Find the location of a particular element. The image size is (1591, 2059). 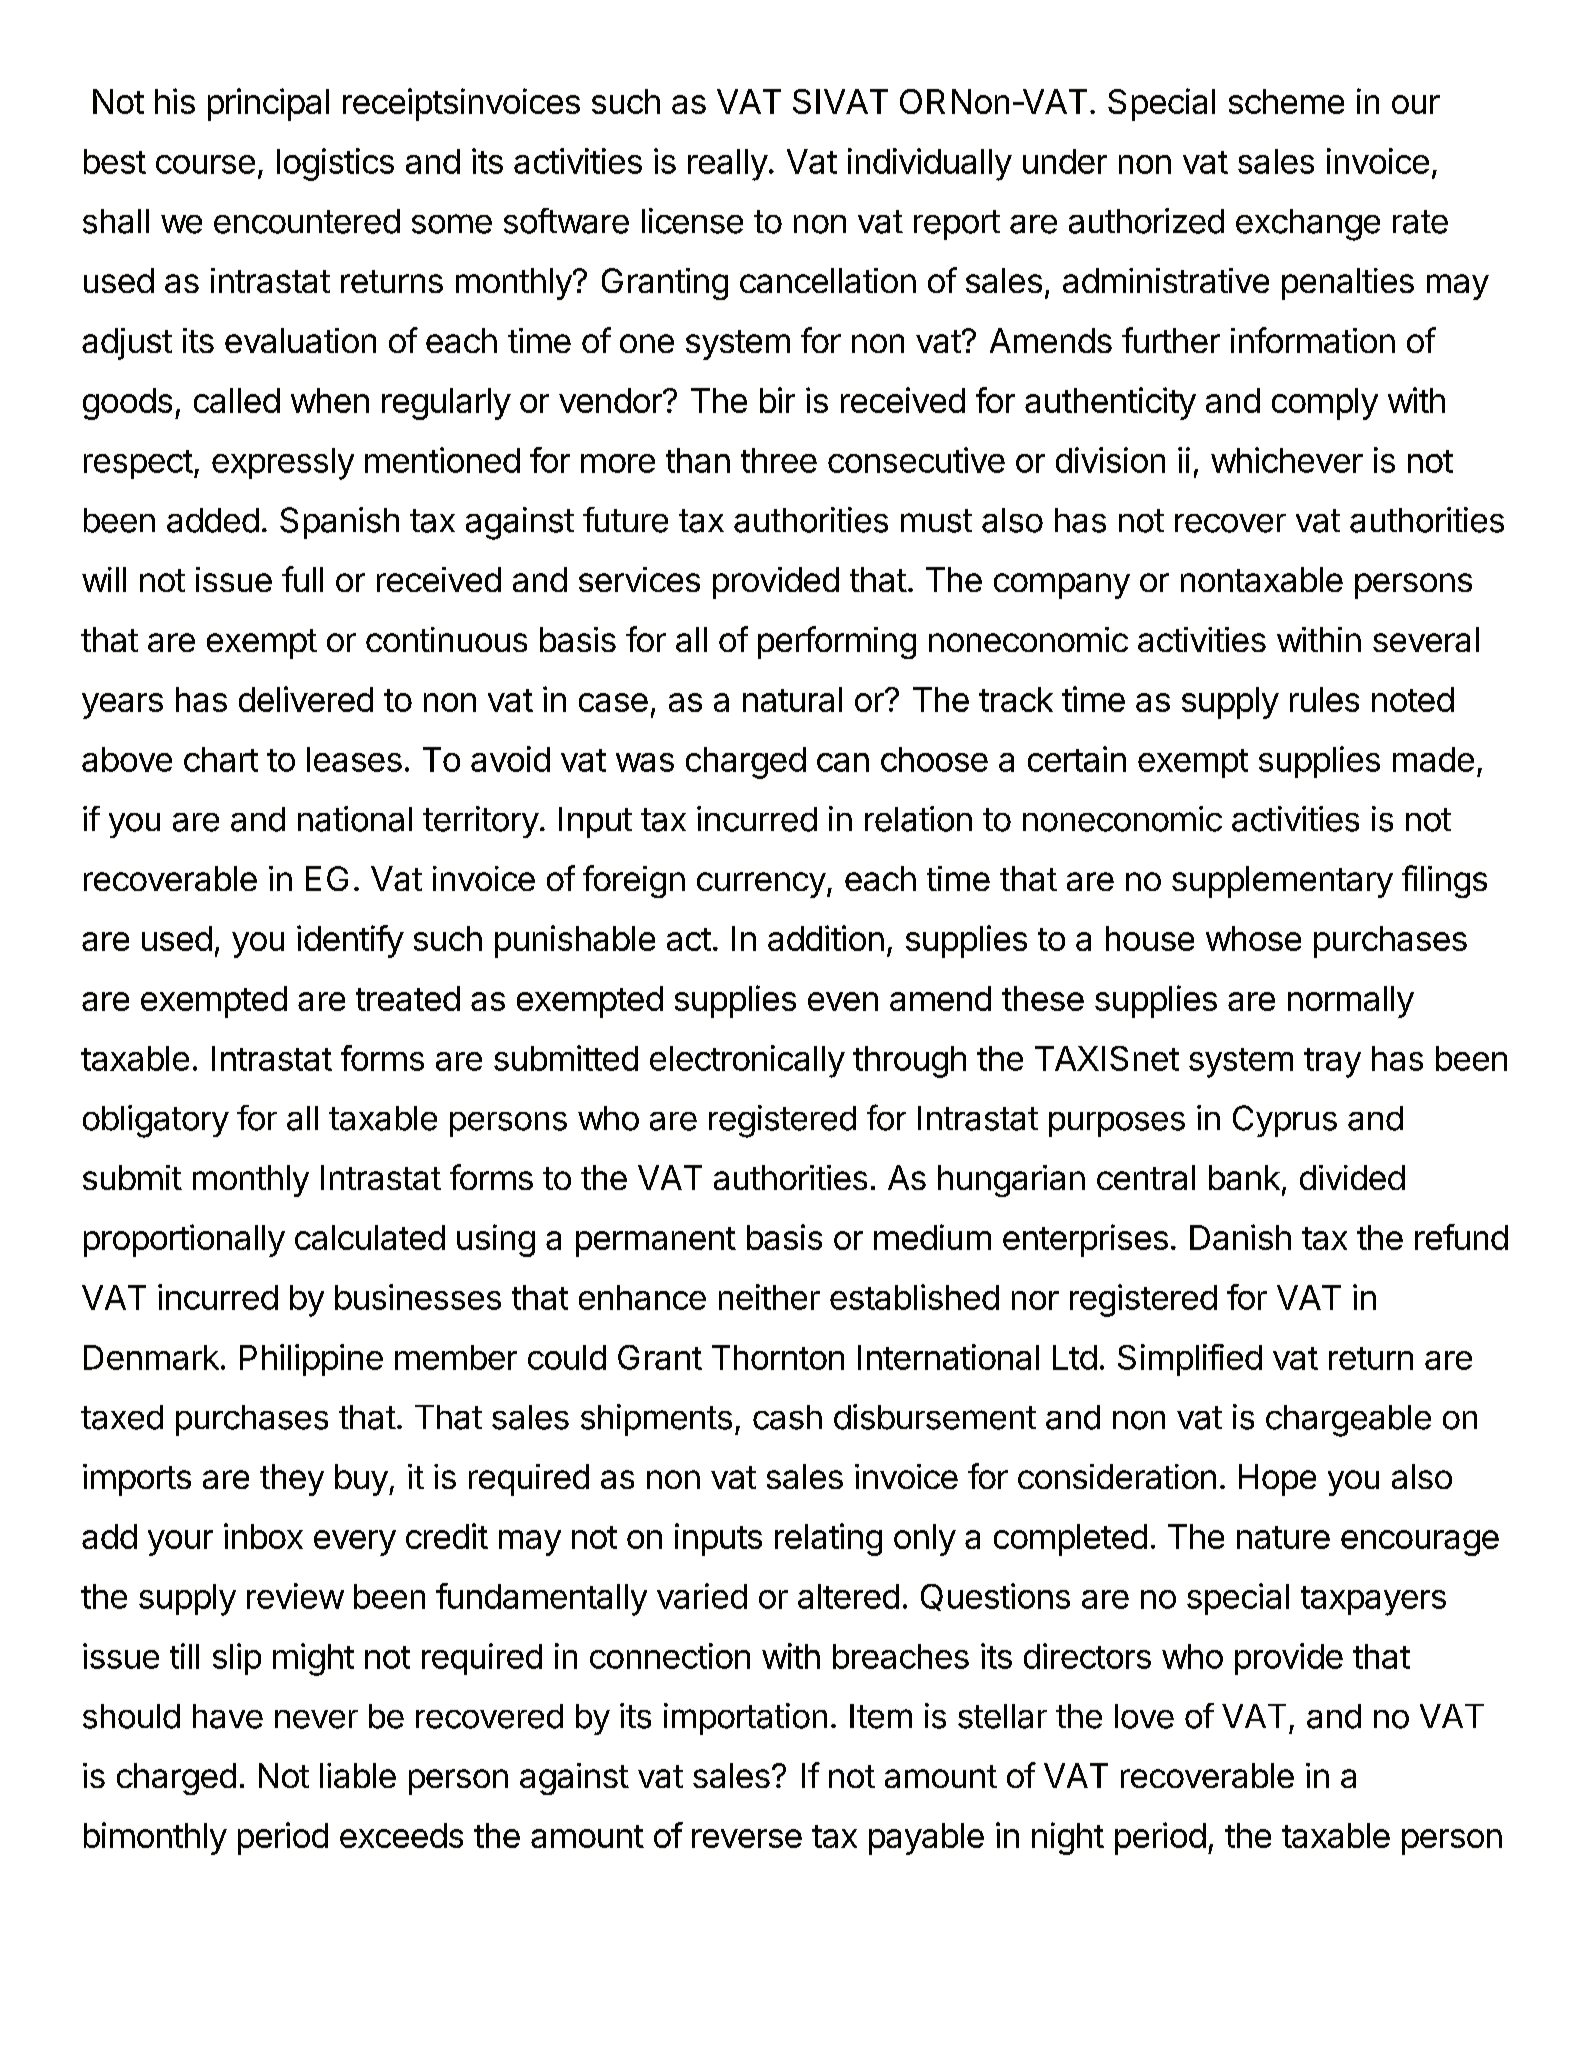

course is located at coordinates (205, 164).
